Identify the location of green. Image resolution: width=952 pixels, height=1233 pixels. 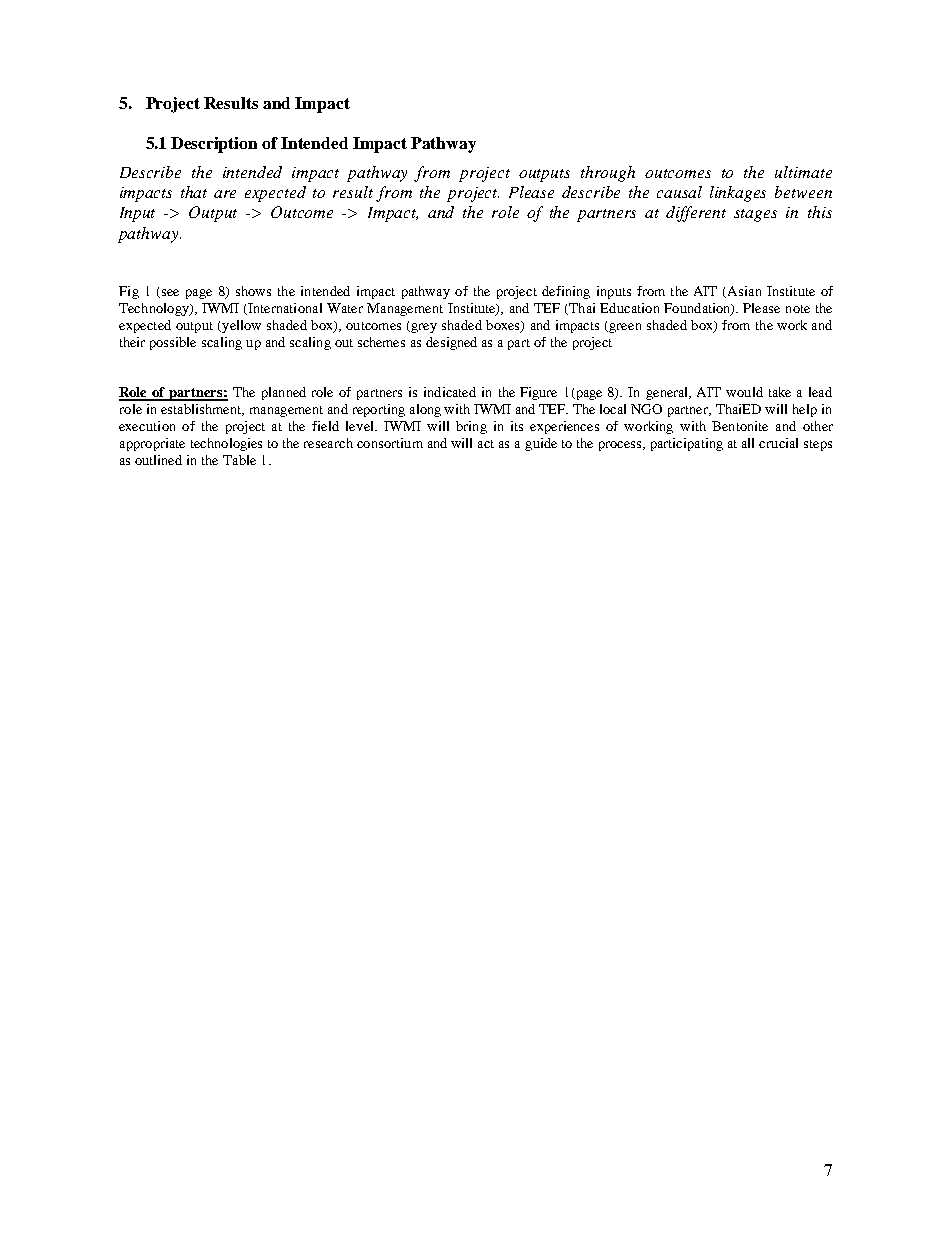
(625, 328).
